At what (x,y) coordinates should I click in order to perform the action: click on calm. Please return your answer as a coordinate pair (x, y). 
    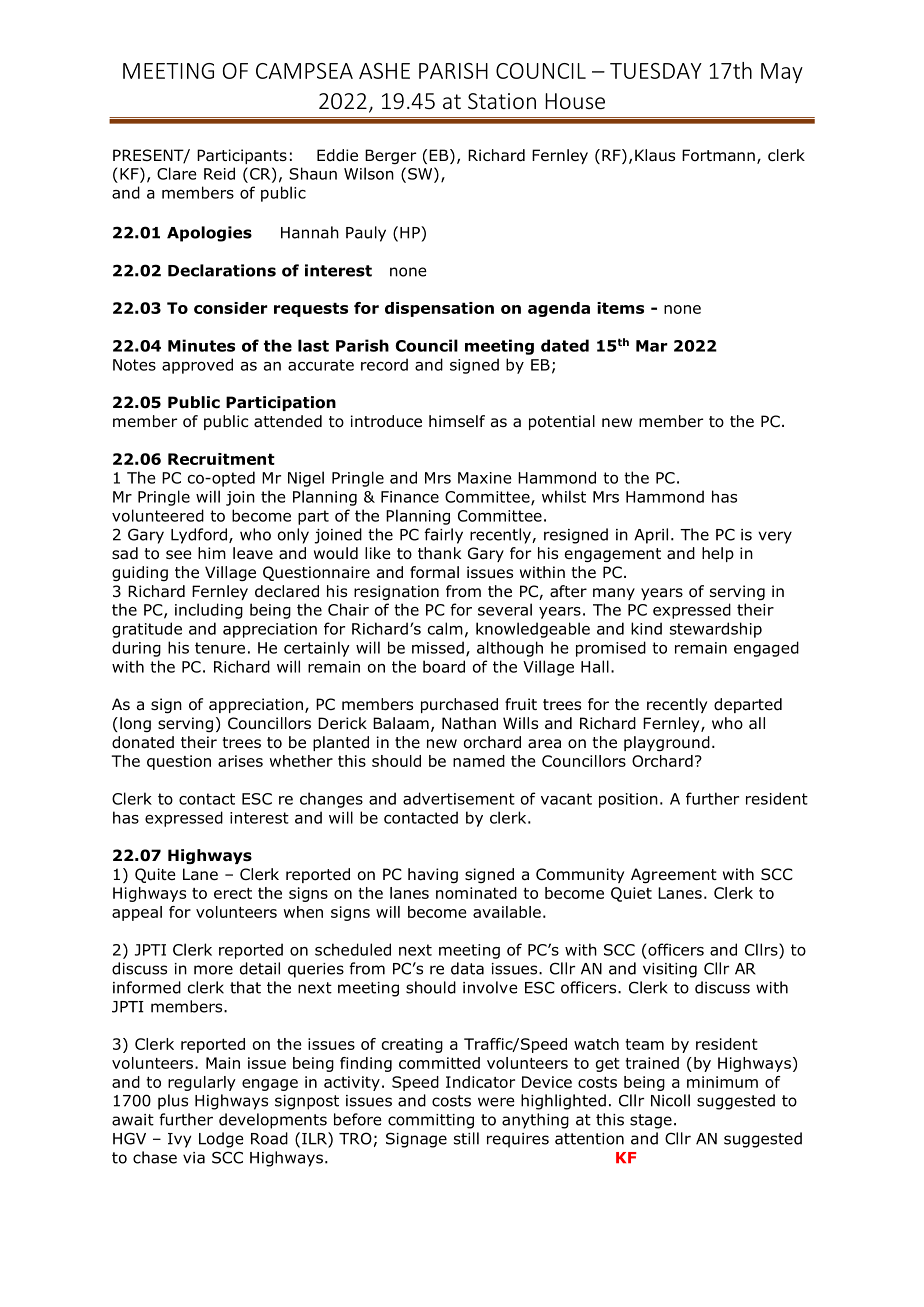
    Looking at the image, I should click on (445, 628).
